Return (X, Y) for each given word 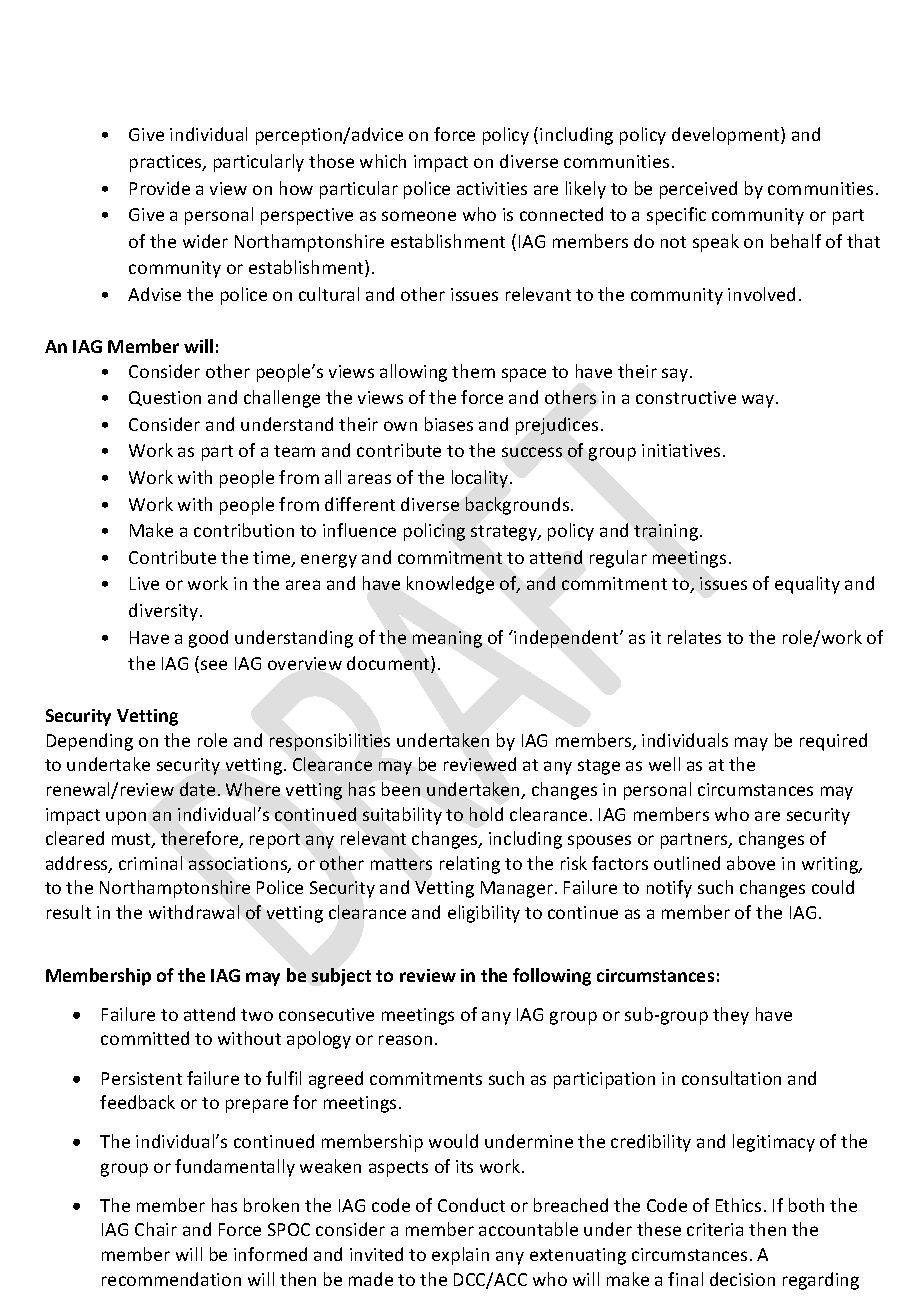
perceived (698, 190)
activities (492, 188)
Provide (160, 188)
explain (460, 1256)
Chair (156, 1229)
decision (742, 1279)
